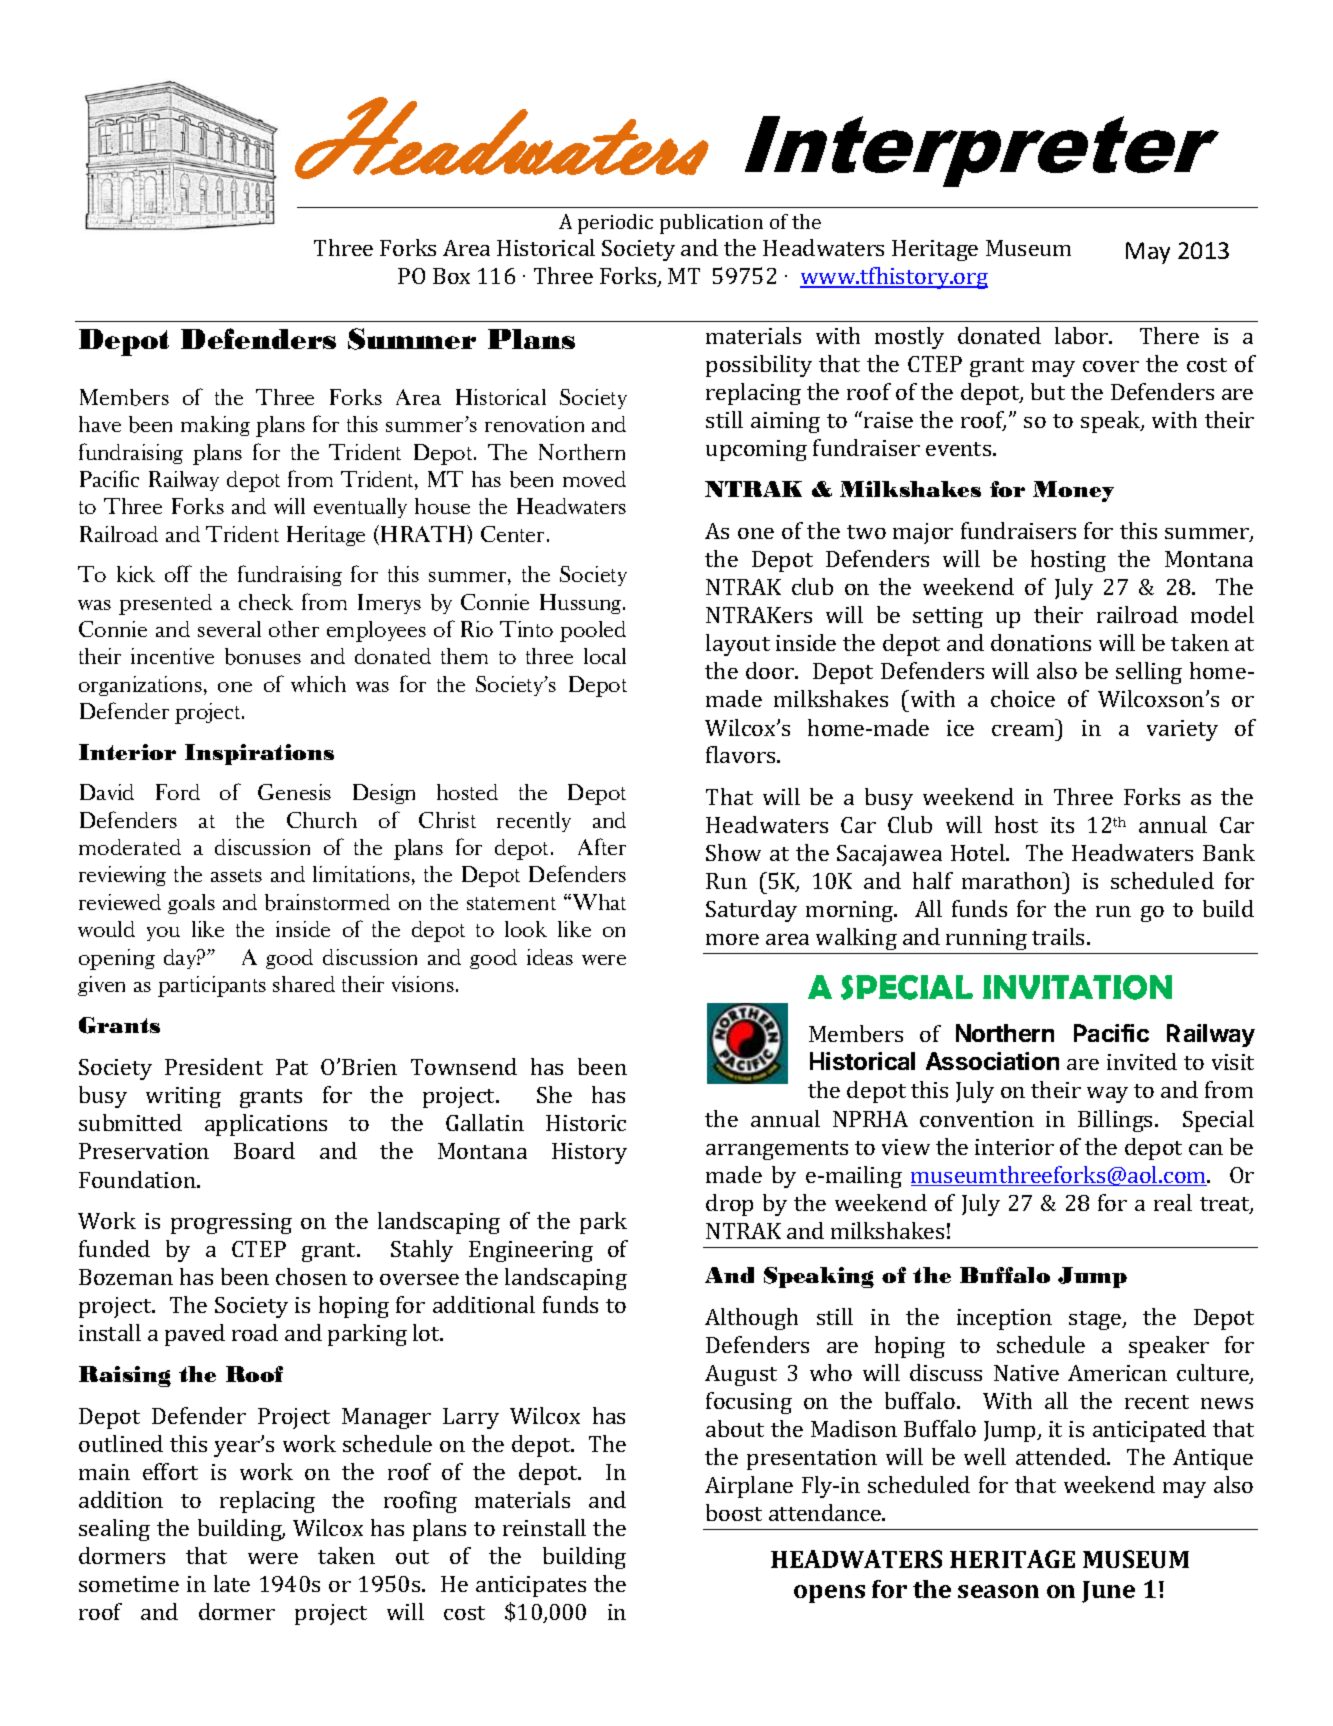 The width and height of the screenshot is (1333, 1726). I want to click on bonuses, so click(263, 656).
